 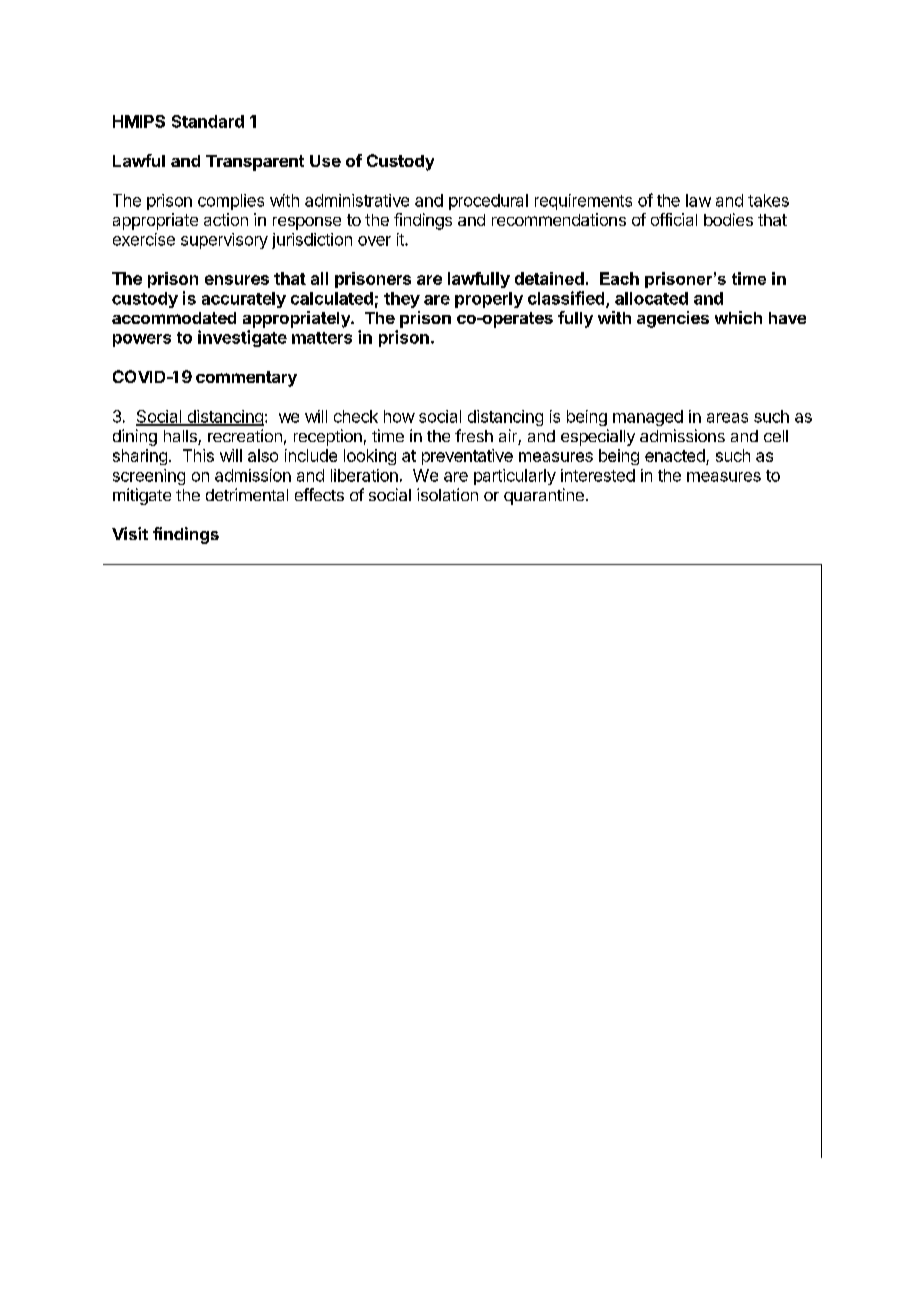 I want to click on Visit, so click(x=130, y=533).
